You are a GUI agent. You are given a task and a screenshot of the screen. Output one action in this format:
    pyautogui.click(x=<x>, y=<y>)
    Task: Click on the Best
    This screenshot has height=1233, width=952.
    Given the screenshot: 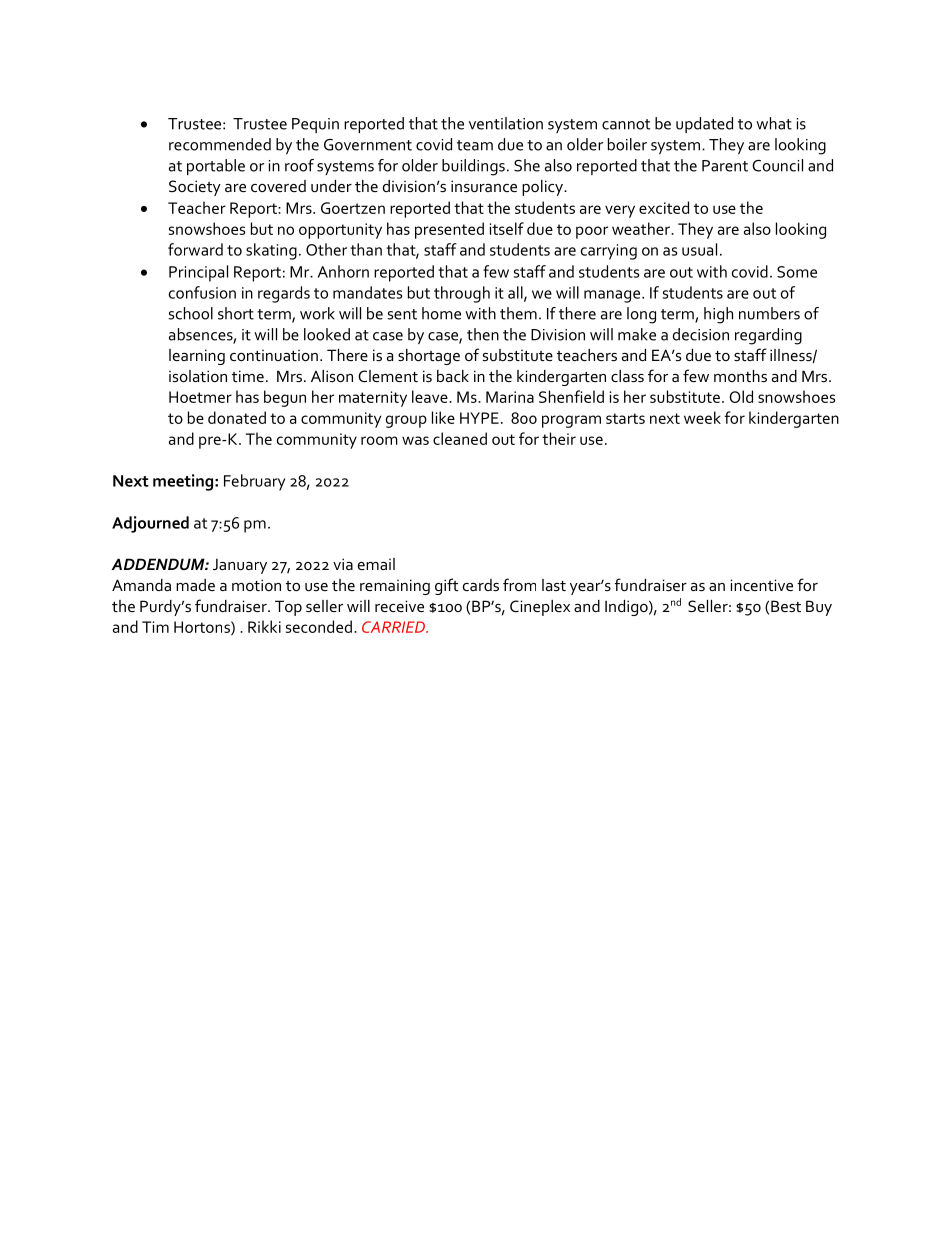 What is the action you would take?
    pyautogui.click(x=786, y=606)
